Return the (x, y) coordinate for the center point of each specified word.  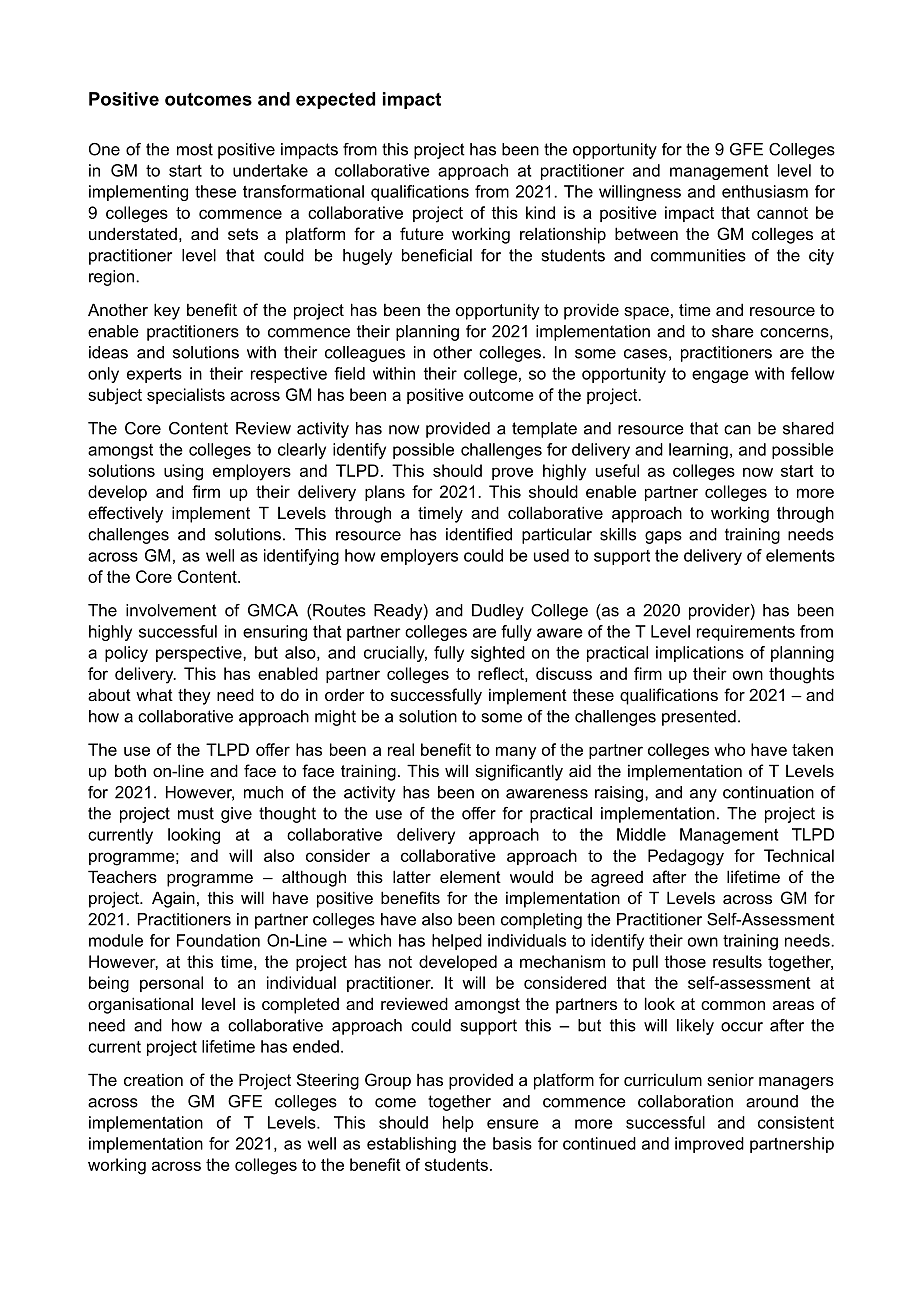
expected (335, 100)
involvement (171, 610)
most (195, 149)
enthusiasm (765, 191)
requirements (746, 633)
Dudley (498, 612)
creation (153, 1079)
